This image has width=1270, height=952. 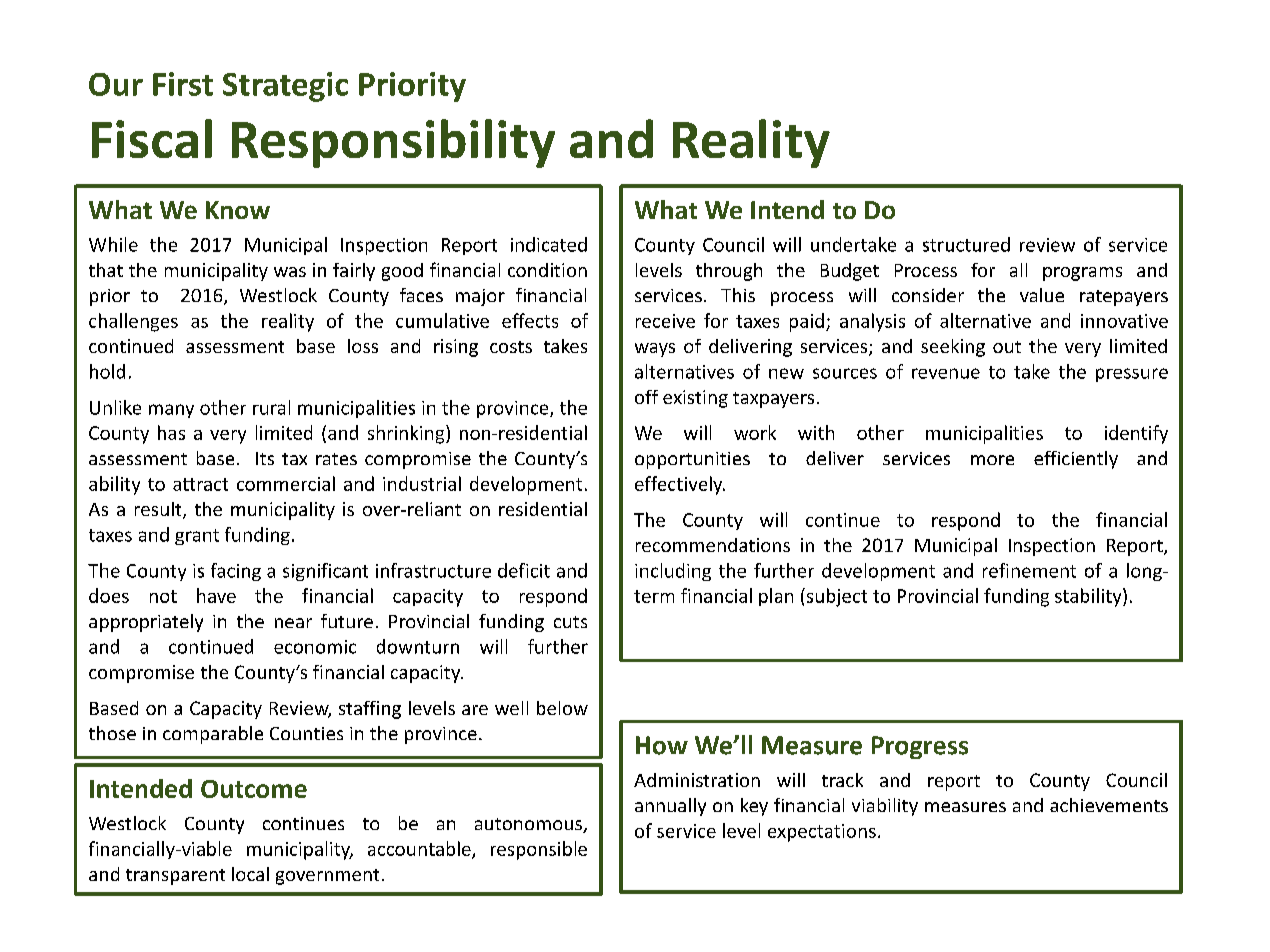 I want to click on First, so click(x=183, y=84).
